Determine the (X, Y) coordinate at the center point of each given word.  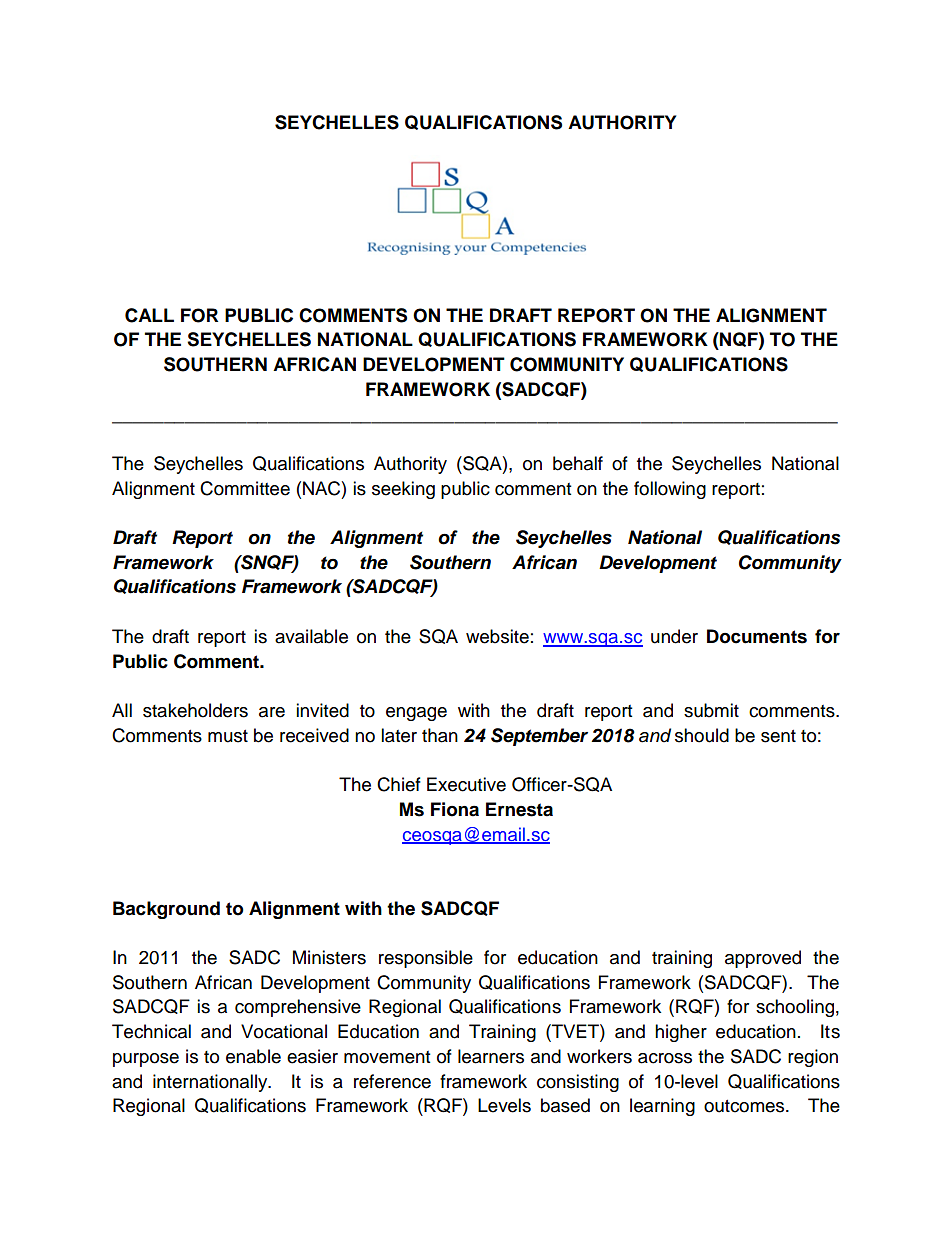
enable (253, 1056)
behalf (578, 463)
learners (491, 1056)
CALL (149, 315)
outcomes (745, 1106)
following (670, 490)
